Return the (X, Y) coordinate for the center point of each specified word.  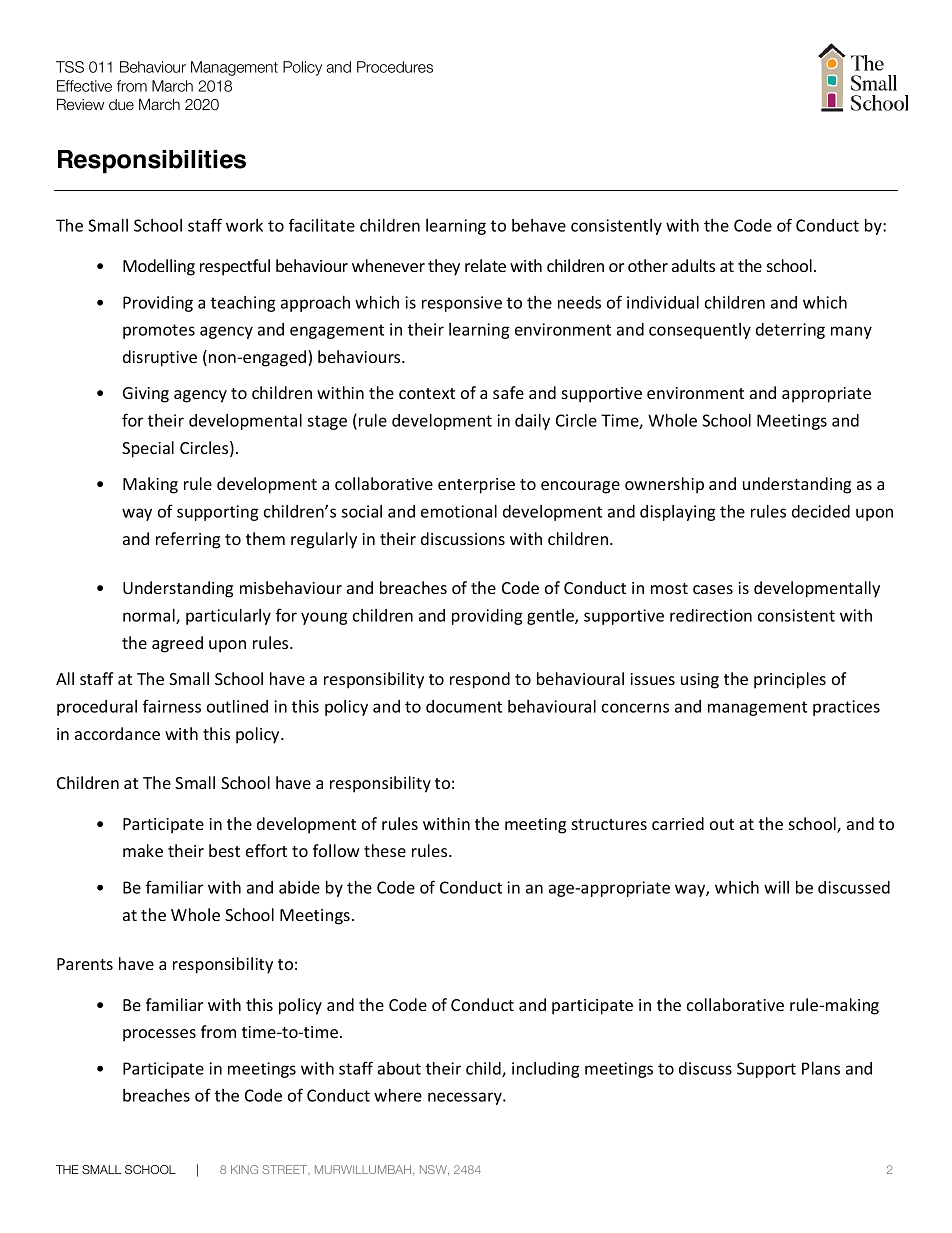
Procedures (395, 67)
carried (678, 823)
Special (148, 449)
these (385, 850)
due (121, 104)
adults (693, 265)
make (143, 850)
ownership (664, 485)
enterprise (476, 486)
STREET (286, 1170)
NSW (434, 1170)
